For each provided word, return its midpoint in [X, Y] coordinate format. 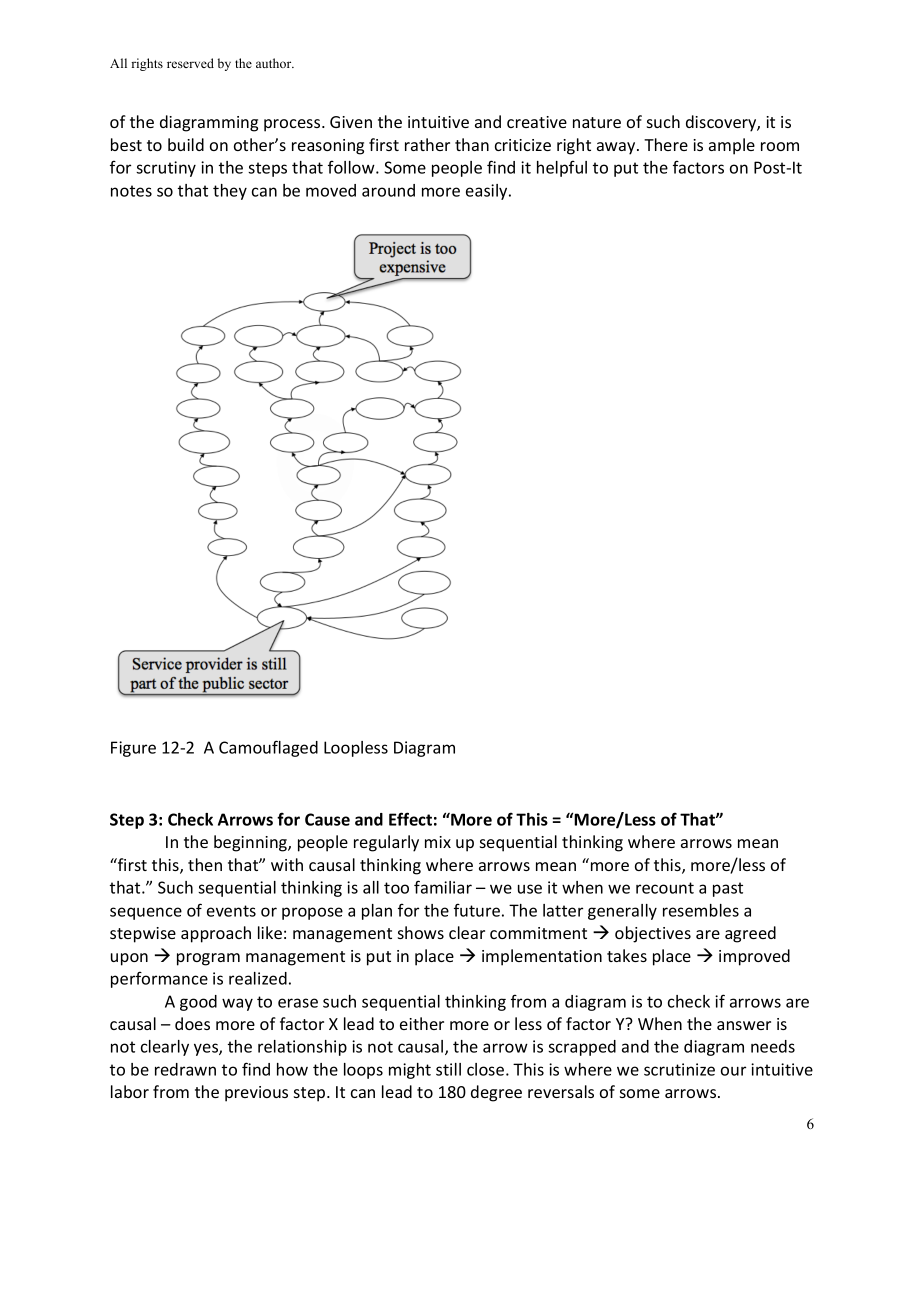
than [472, 144]
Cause [327, 819]
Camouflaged [268, 748]
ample [732, 146]
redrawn [185, 1069]
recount [665, 888]
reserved [190, 63]
